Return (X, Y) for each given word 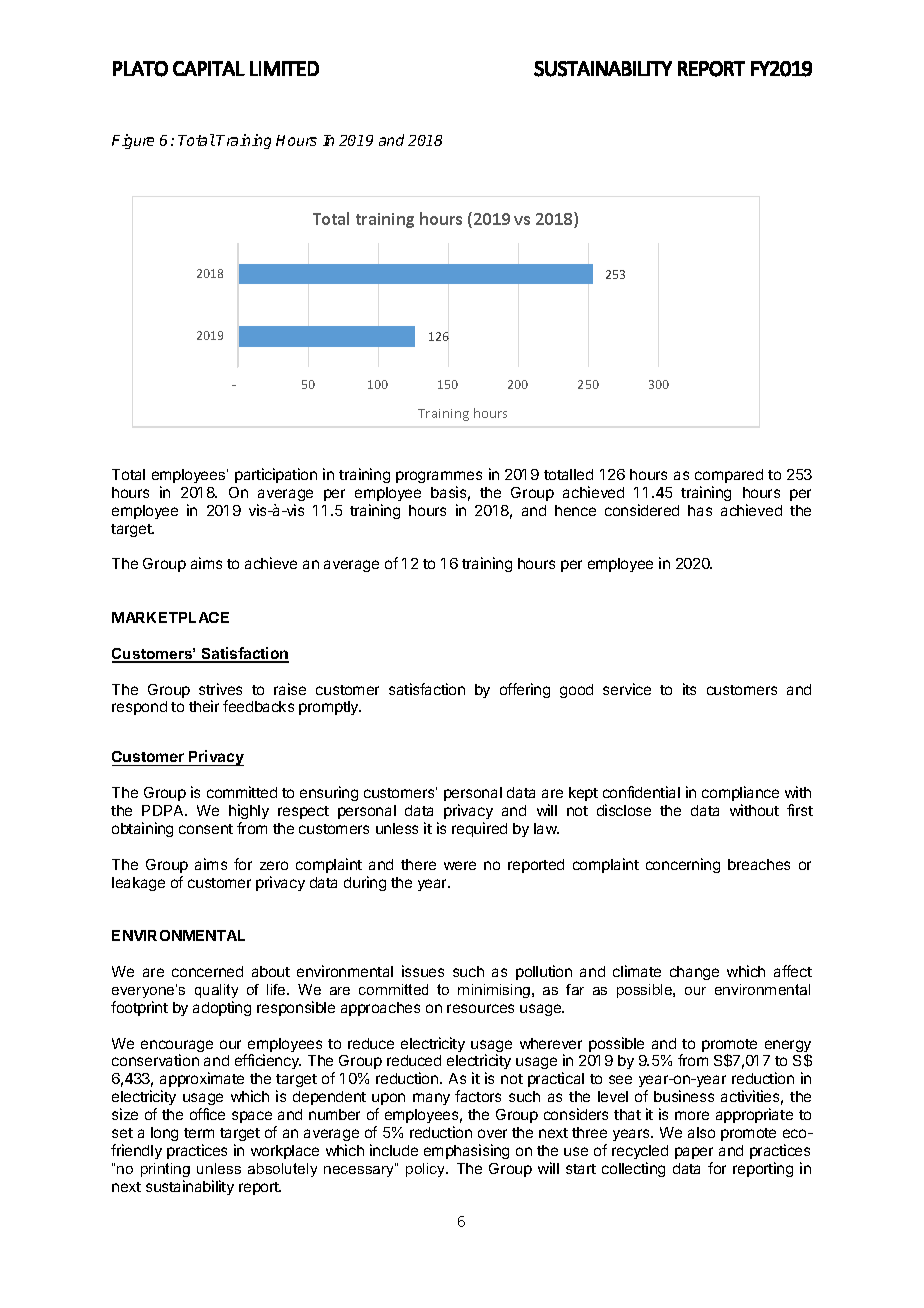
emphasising (466, 1151)
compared (729, 476)
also (701, 1132)
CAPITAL (209, 68)
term (199, 1133)
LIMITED (284, 68)
